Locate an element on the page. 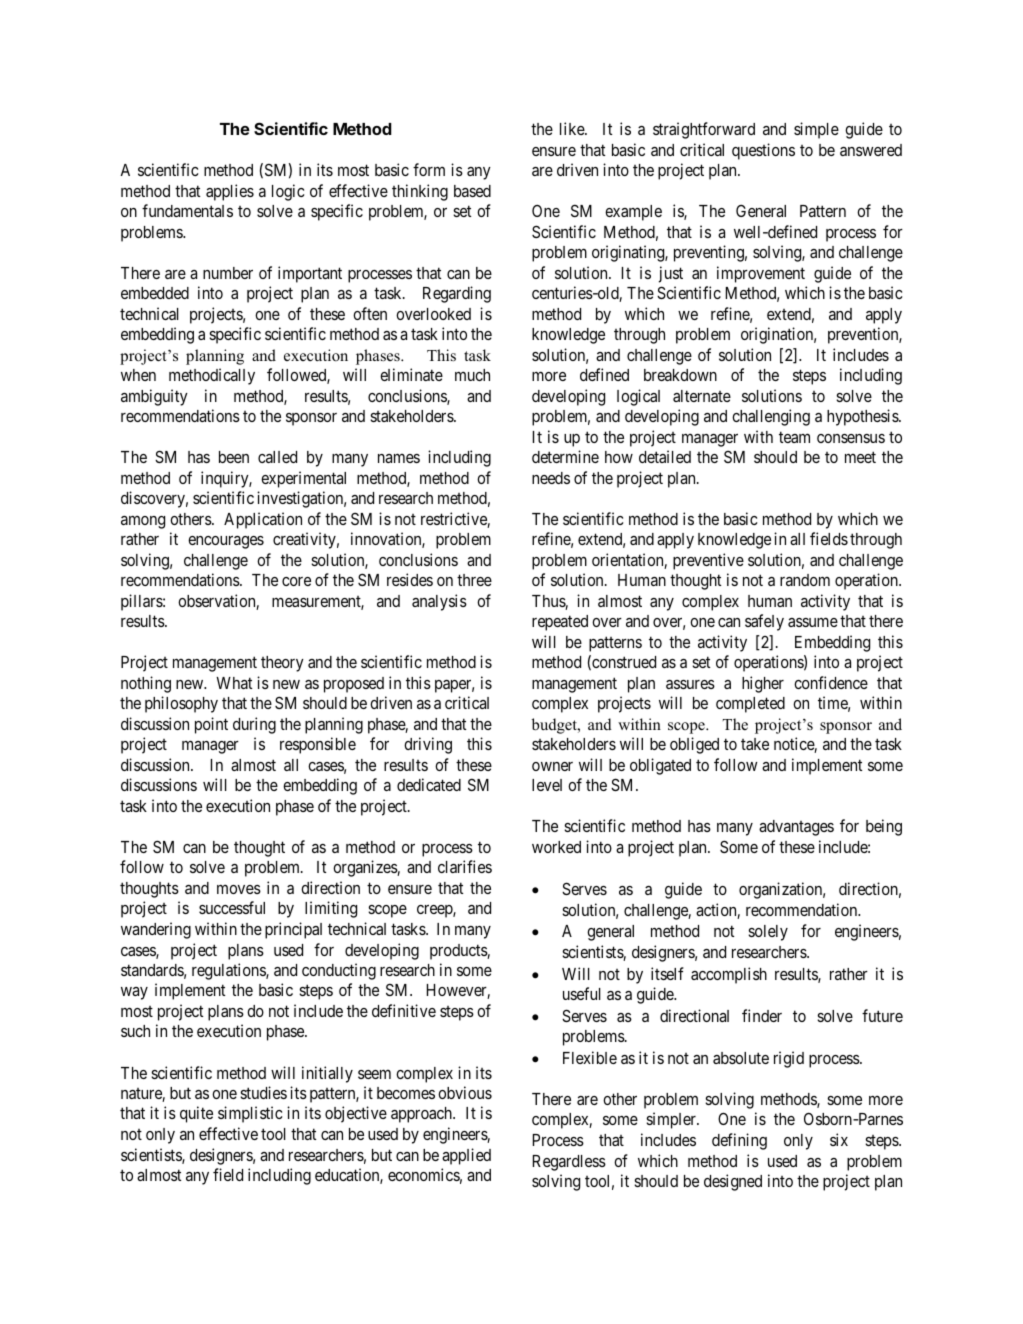 This page has width=1023, height=1324. applies is located at coordinates (230, 192).
